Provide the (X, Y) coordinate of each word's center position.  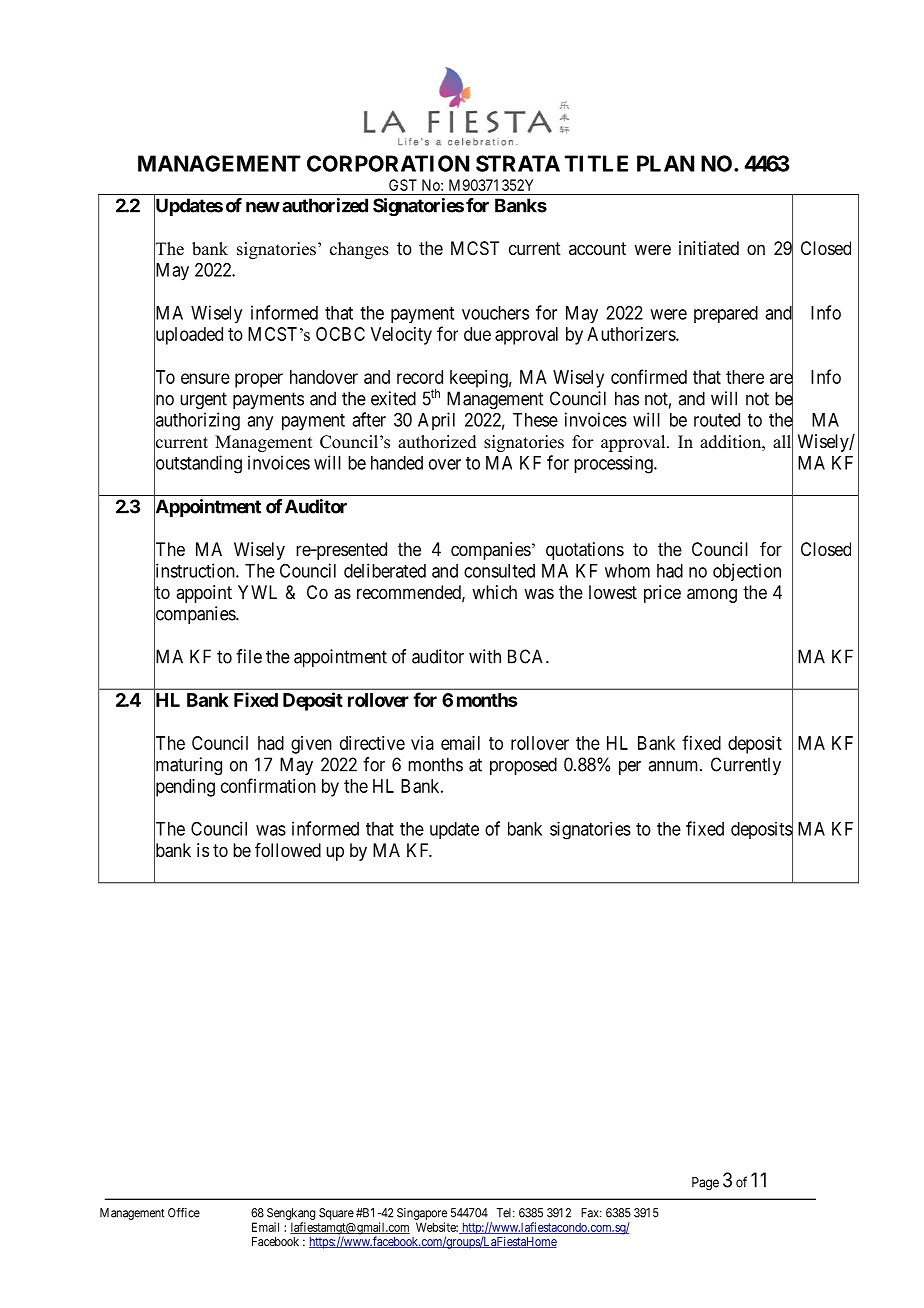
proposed (523, 766)
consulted (499, 571)
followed (288, 850)
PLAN (665, 163)
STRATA (518, 163)
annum (674, 766)
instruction (195, 571)
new (263, 207)
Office (184, 1213)
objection (747, 572)
